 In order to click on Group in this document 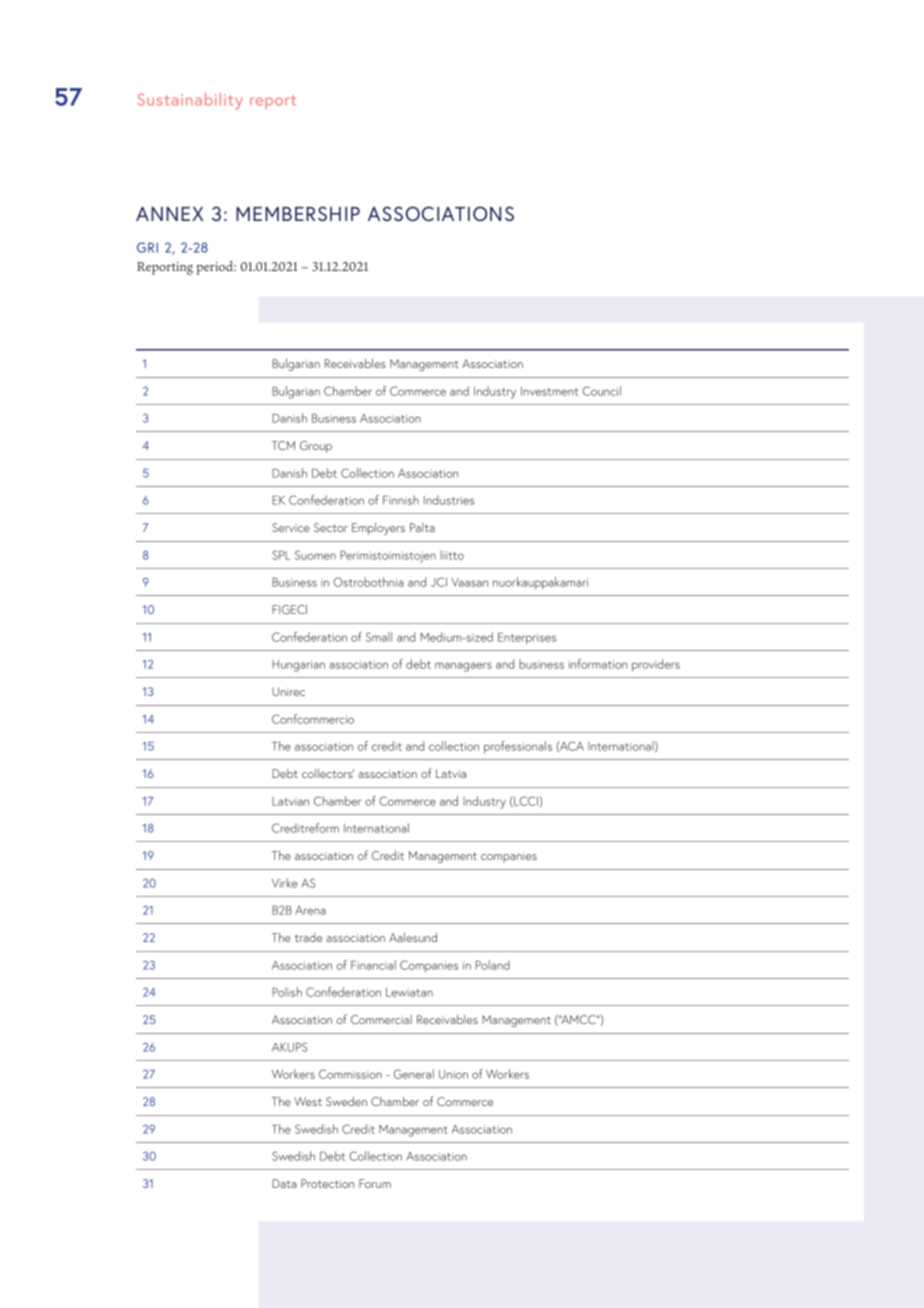, I will do `click(316, 447)`.
